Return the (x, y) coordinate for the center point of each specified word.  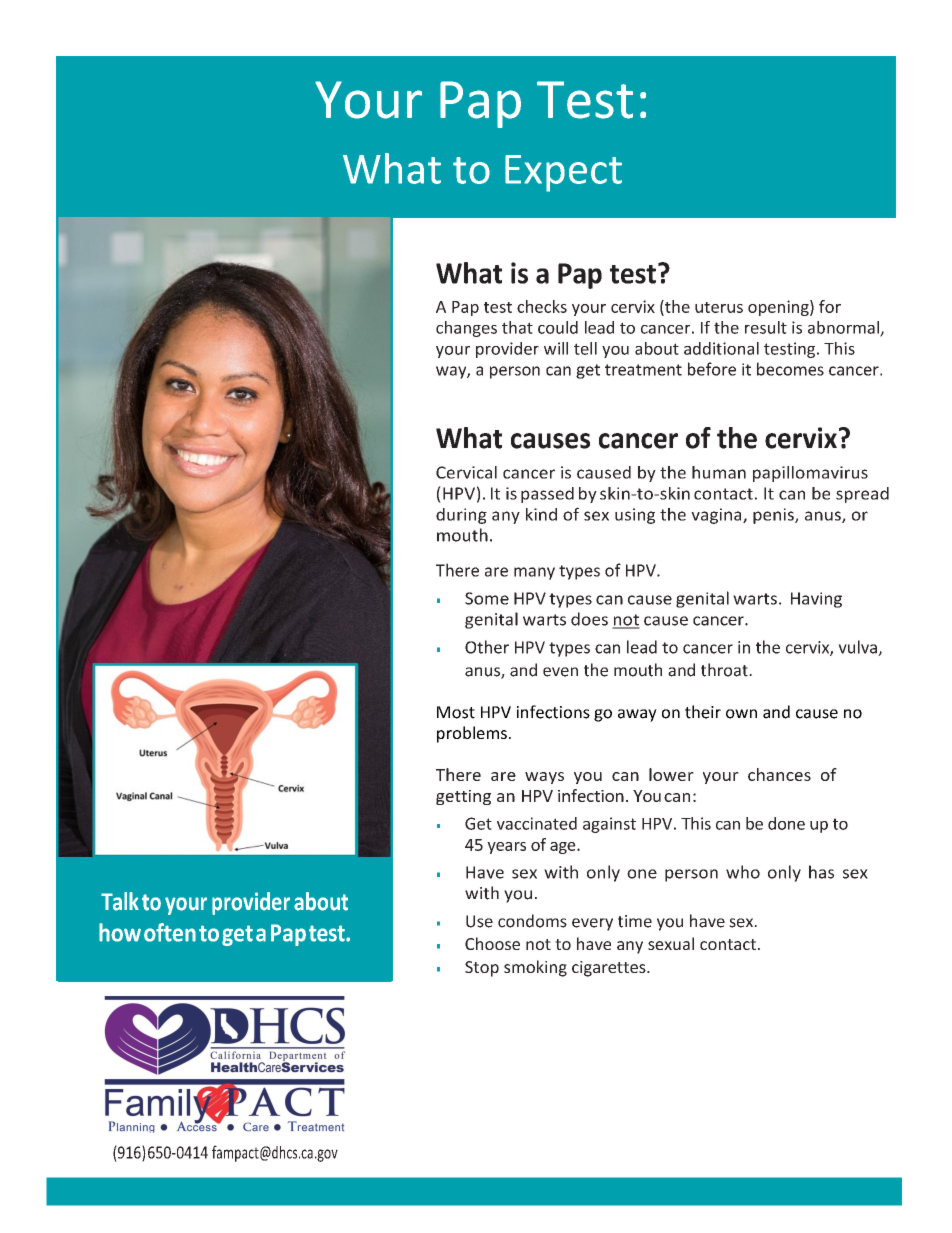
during (461, 516)
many (534, 573)
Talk (120, 901)
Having (816, 600)
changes (466, 329)
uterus (719, 307)
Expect (563, 173)
